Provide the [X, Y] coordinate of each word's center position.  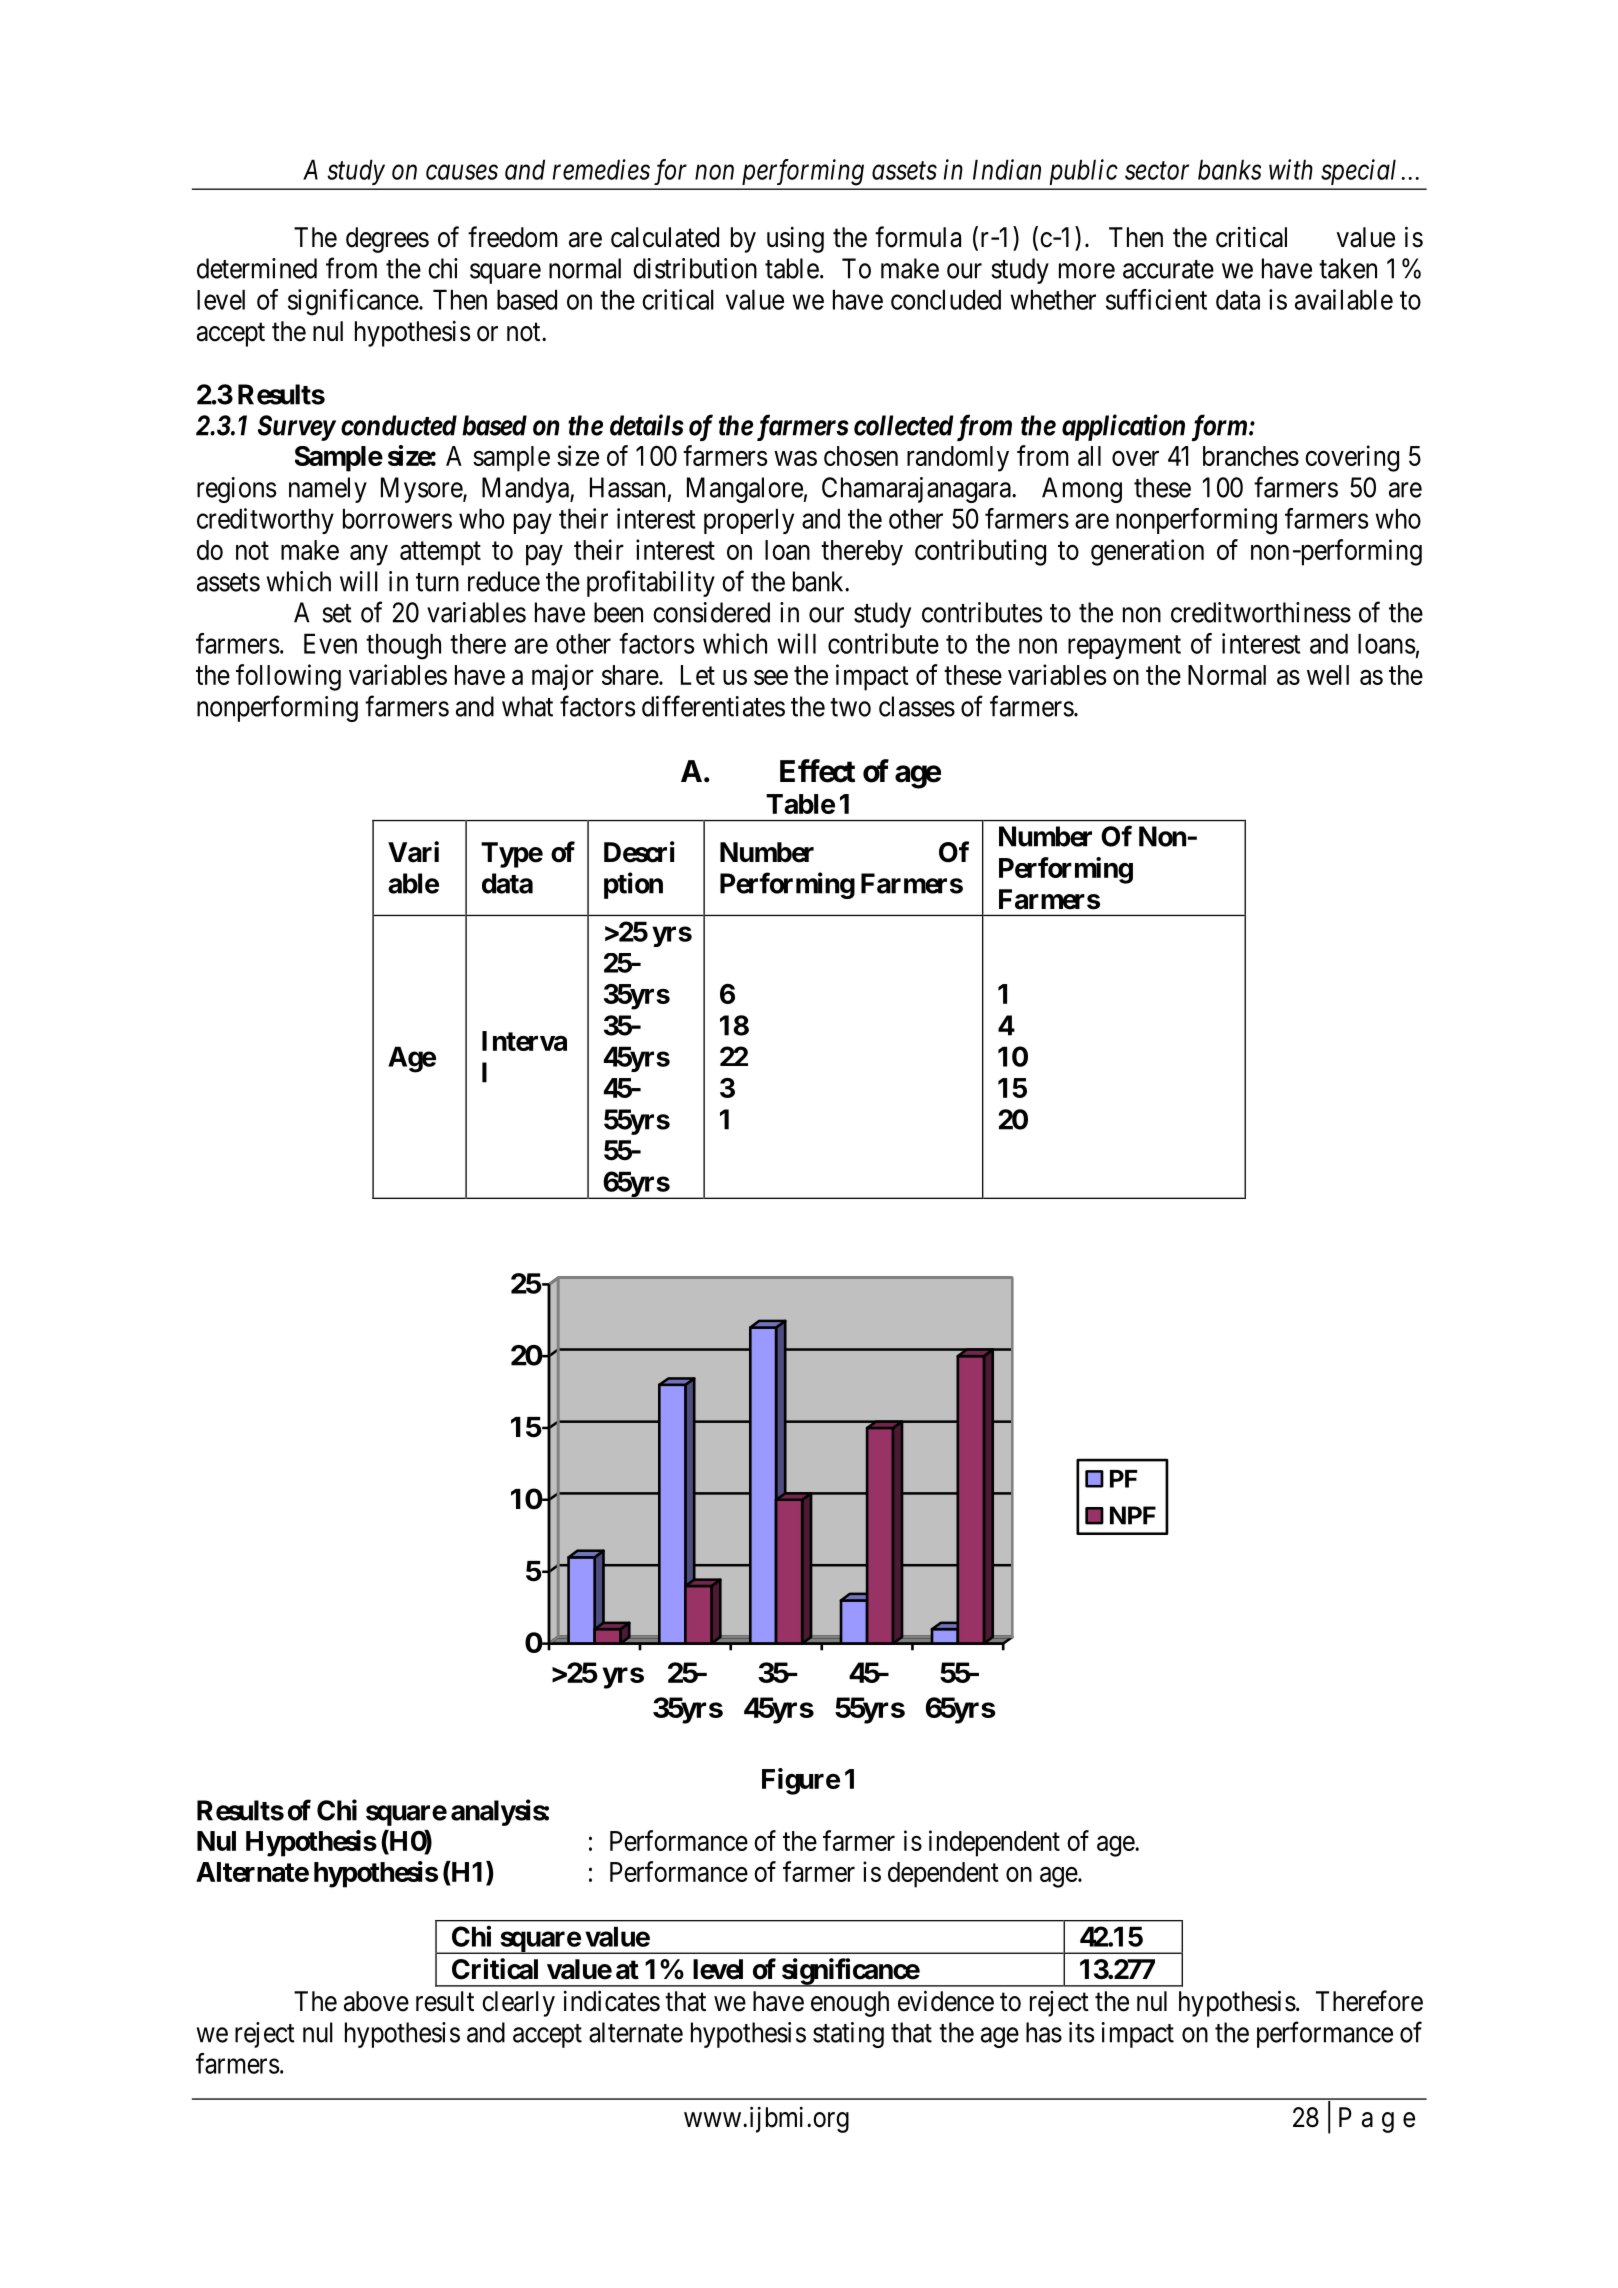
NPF [1133, 1515]
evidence [946, 2001]
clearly [518, 2004]
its [1081, 2032]
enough [850, 2004]
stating [848, 2035]
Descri [639, 852]
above [376, 2001]
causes [462, 172]
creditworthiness [1261, 612]
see [771, 677]
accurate [1168, 269]
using [795, 240]
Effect [817, 771]
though [403, 646]
